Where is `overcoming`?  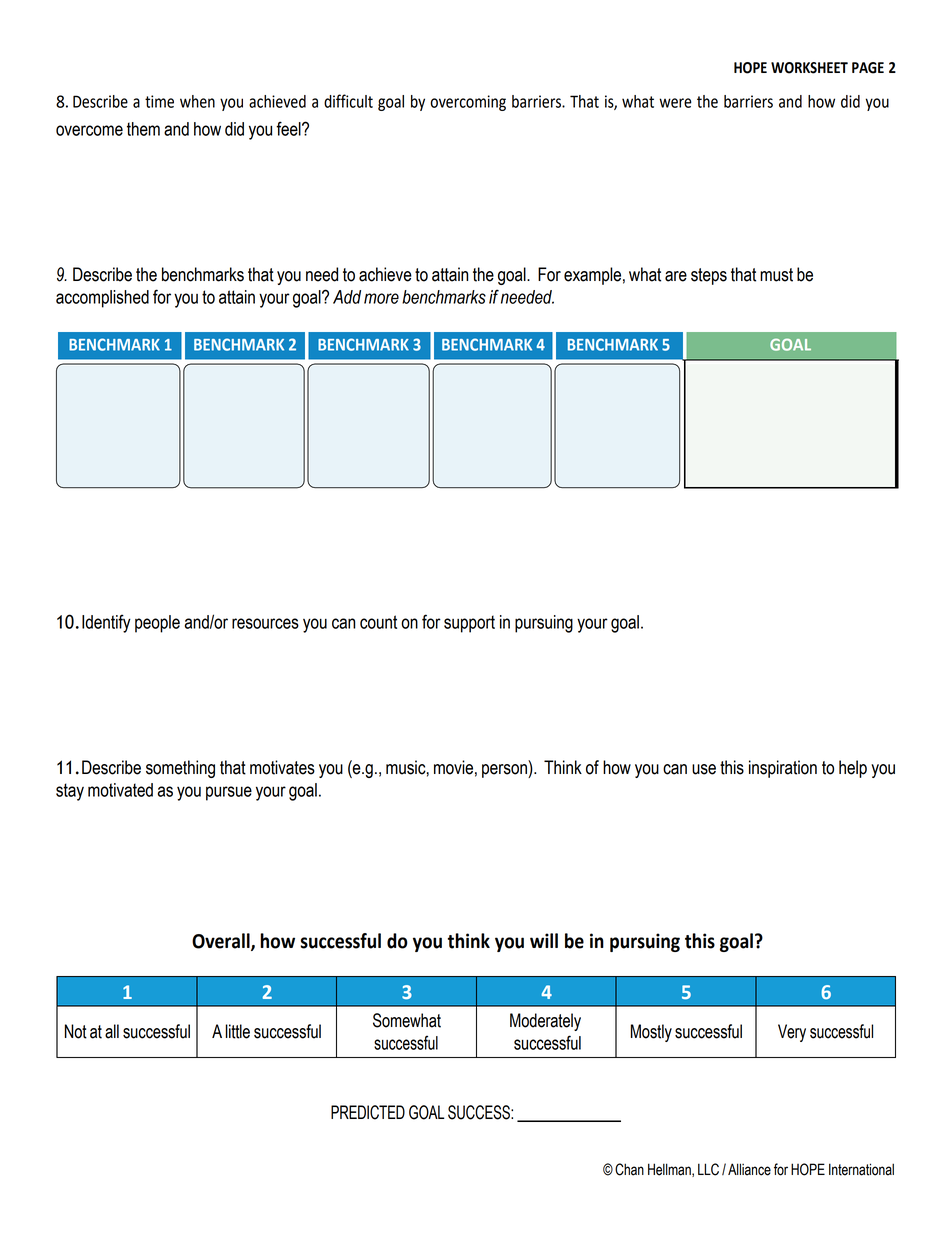 overcoming is located at coordinates (468, 103).
